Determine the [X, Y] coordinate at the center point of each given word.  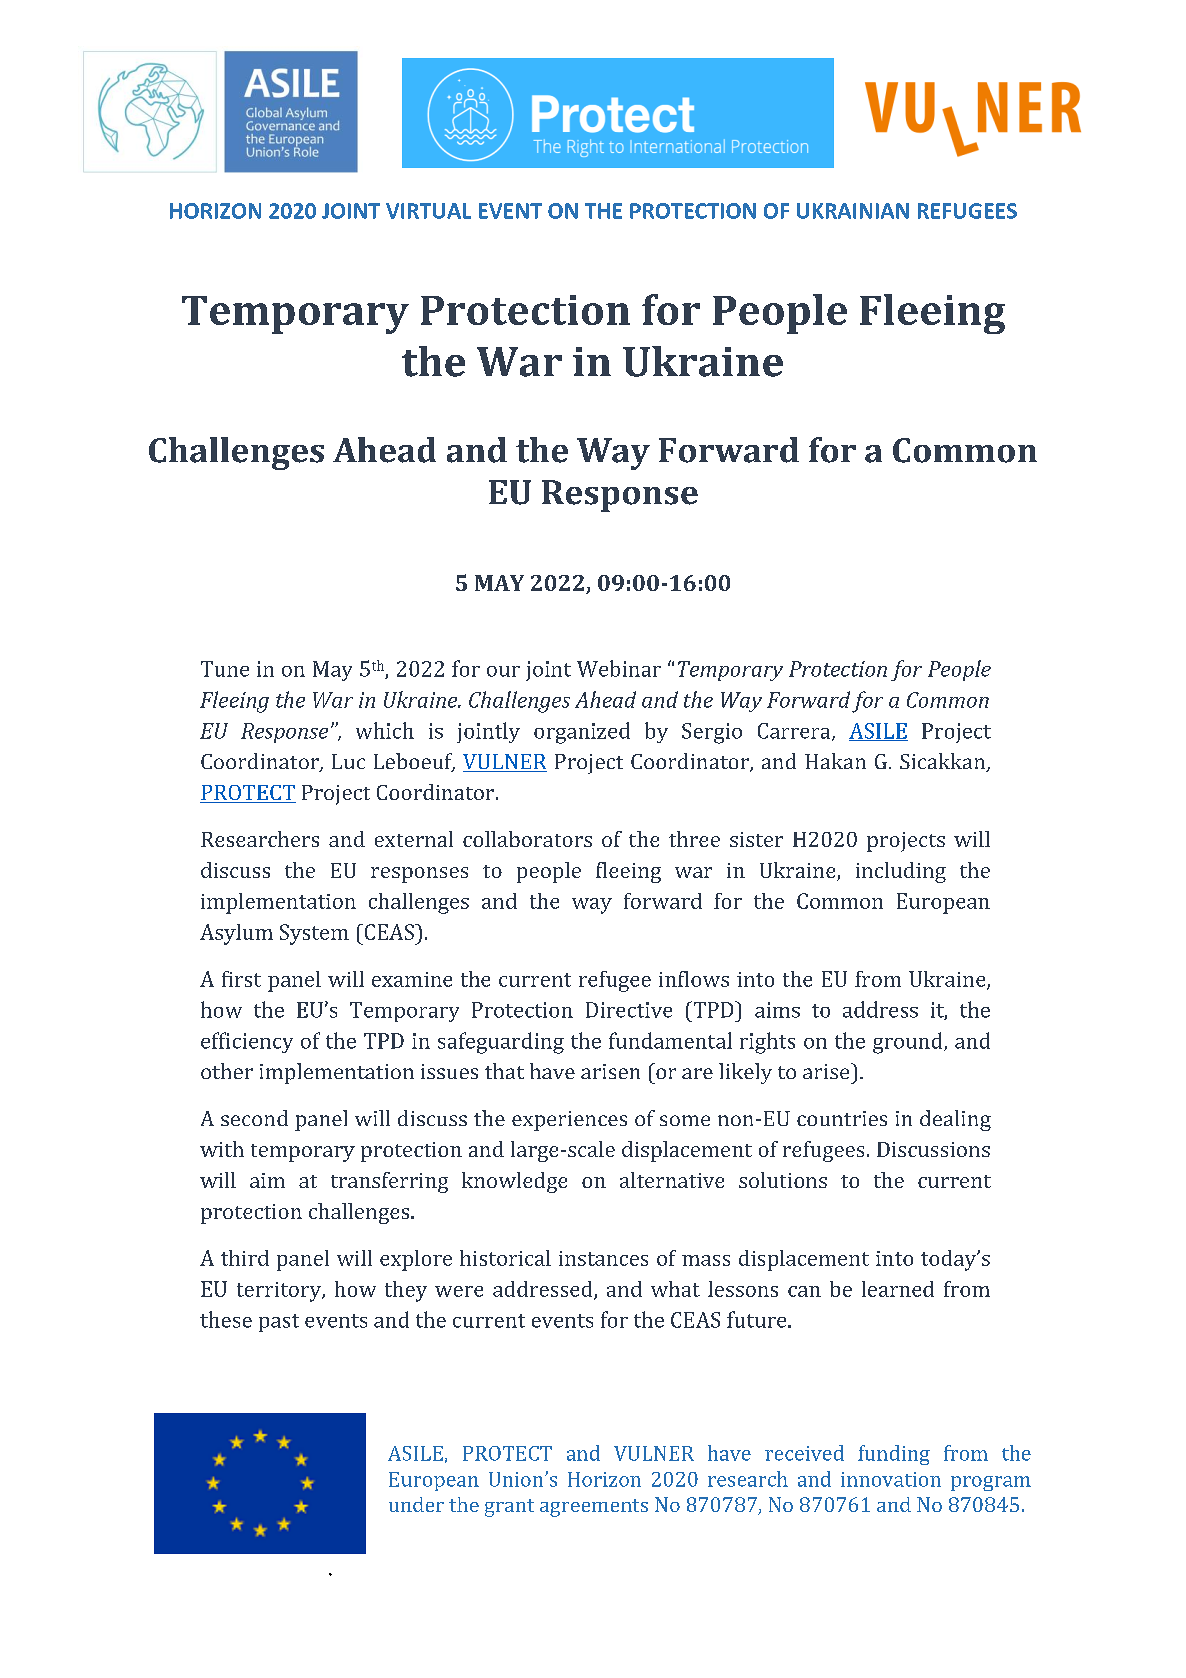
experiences [569, 1121]
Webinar [619, 668]
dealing [955, 1120]
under [416, 1504]
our [503, 671]
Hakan [835, 761]
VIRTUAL [428, 211]
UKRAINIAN [853, 211]
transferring [389, 1182]
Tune [225, 669]
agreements [594, 1508]
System [314, 934]
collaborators [527, 839]
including [901, 872]
